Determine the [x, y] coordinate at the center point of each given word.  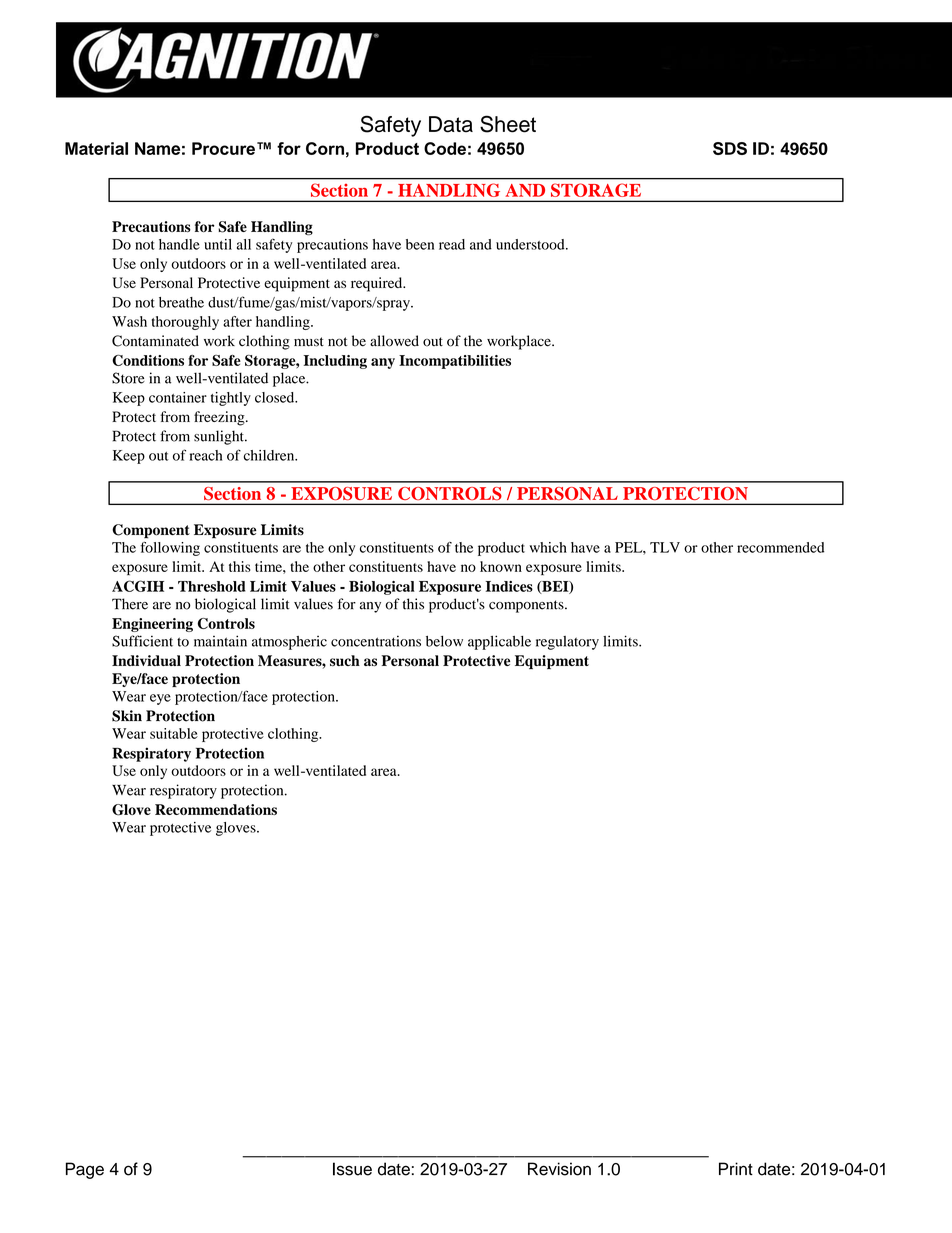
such [345, 661]
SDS [730, 148]
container [178, 397]
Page [85, 1170]
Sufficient [142, 641]
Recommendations [216, 809]
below [444, 641]
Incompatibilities [455, 362]
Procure [223, 148]
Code [445, 148]
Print [736, 1168]
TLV [665, 547]
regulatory [567, 643]
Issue [352, 1169]
